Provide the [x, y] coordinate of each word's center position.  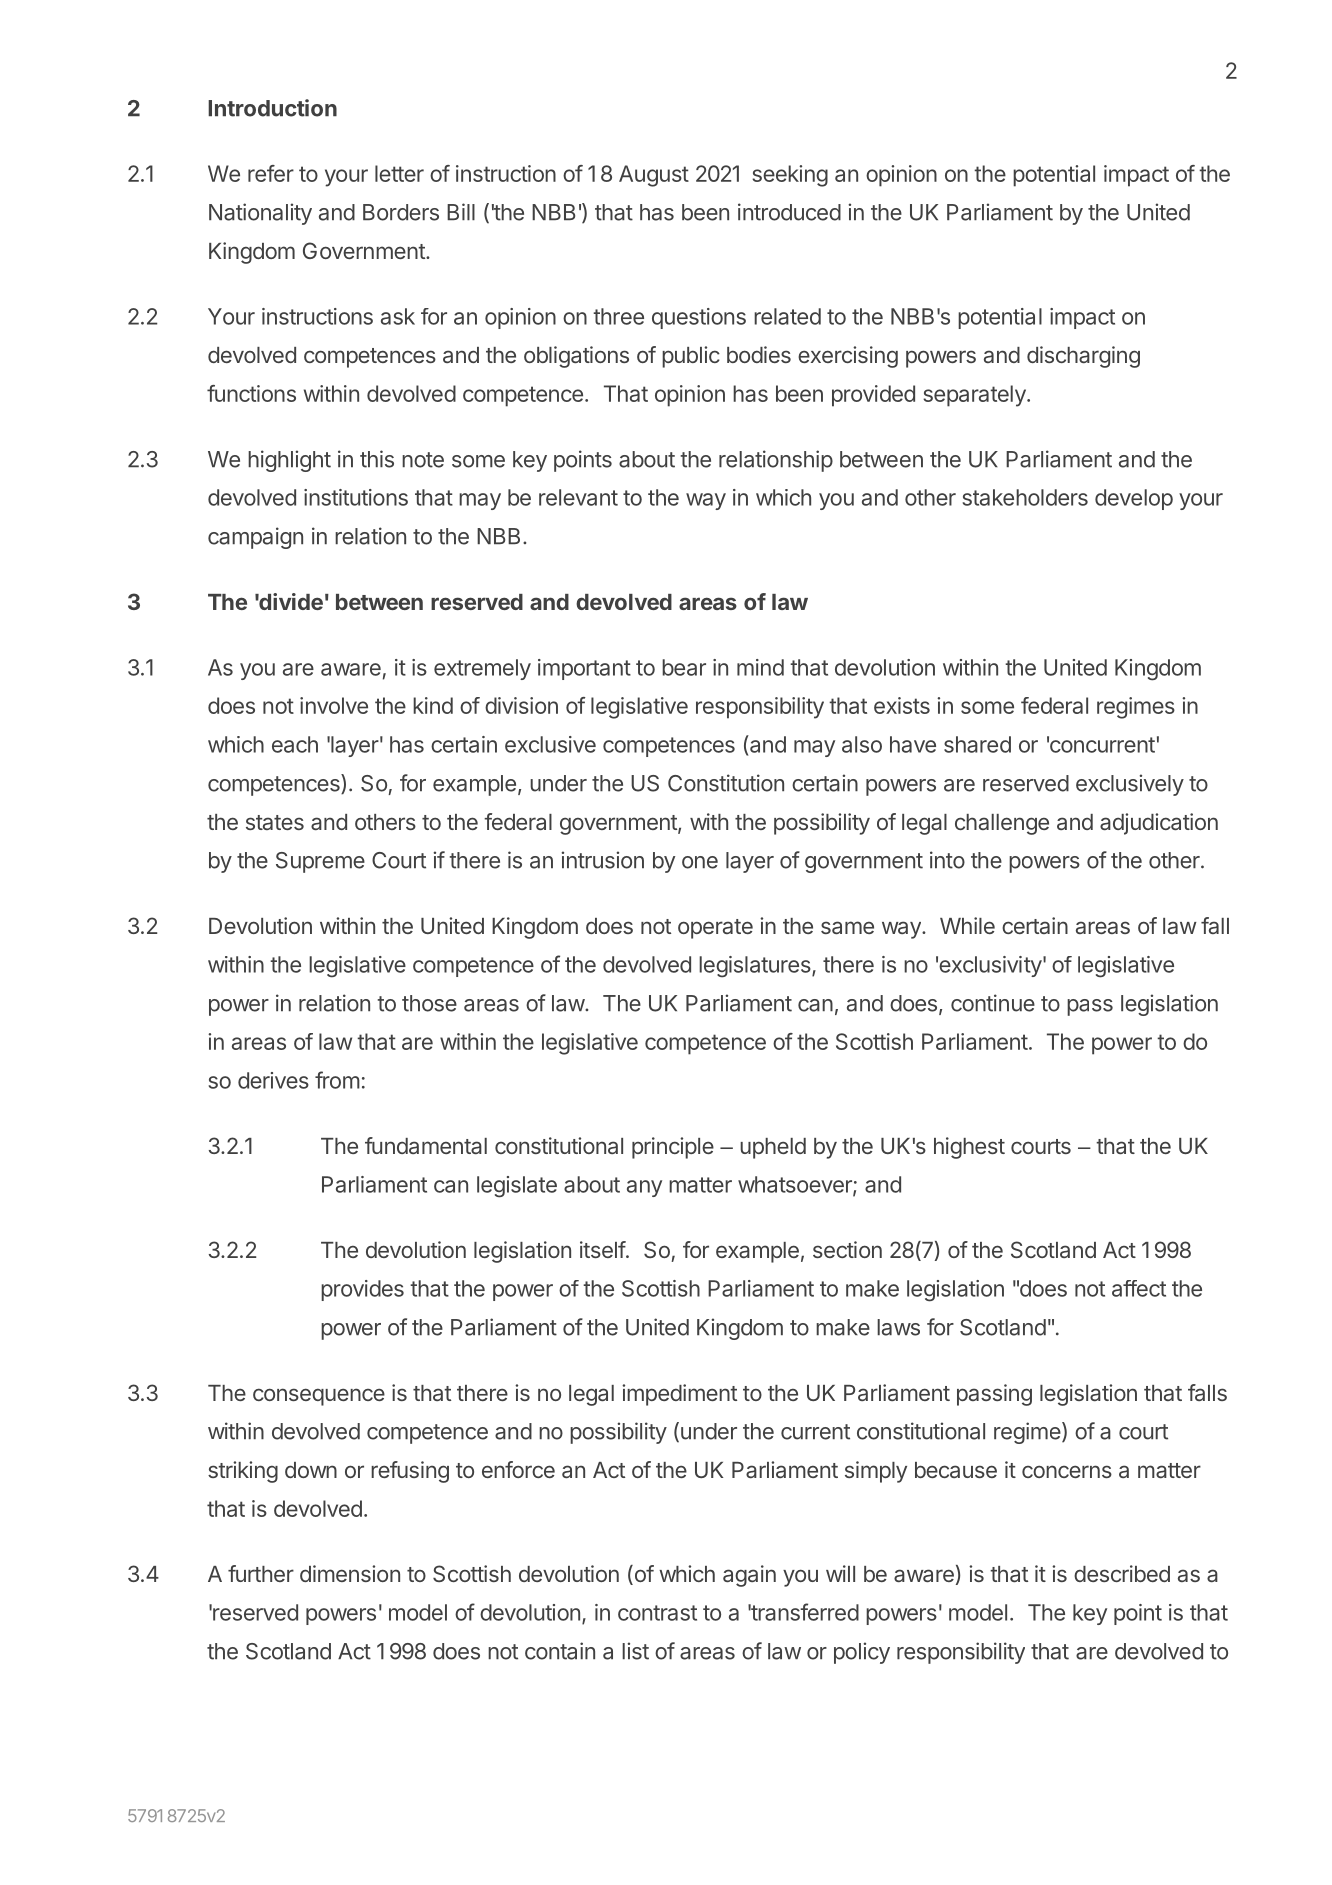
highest [969, 1148]
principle [673, 1148]
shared [977, 744]
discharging [1083, 357]
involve [334, 705]
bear [684, 667]
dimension [350, 1573]
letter [399, 173]
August [654, 176]
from [337, 1080]
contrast [657, 1613]
